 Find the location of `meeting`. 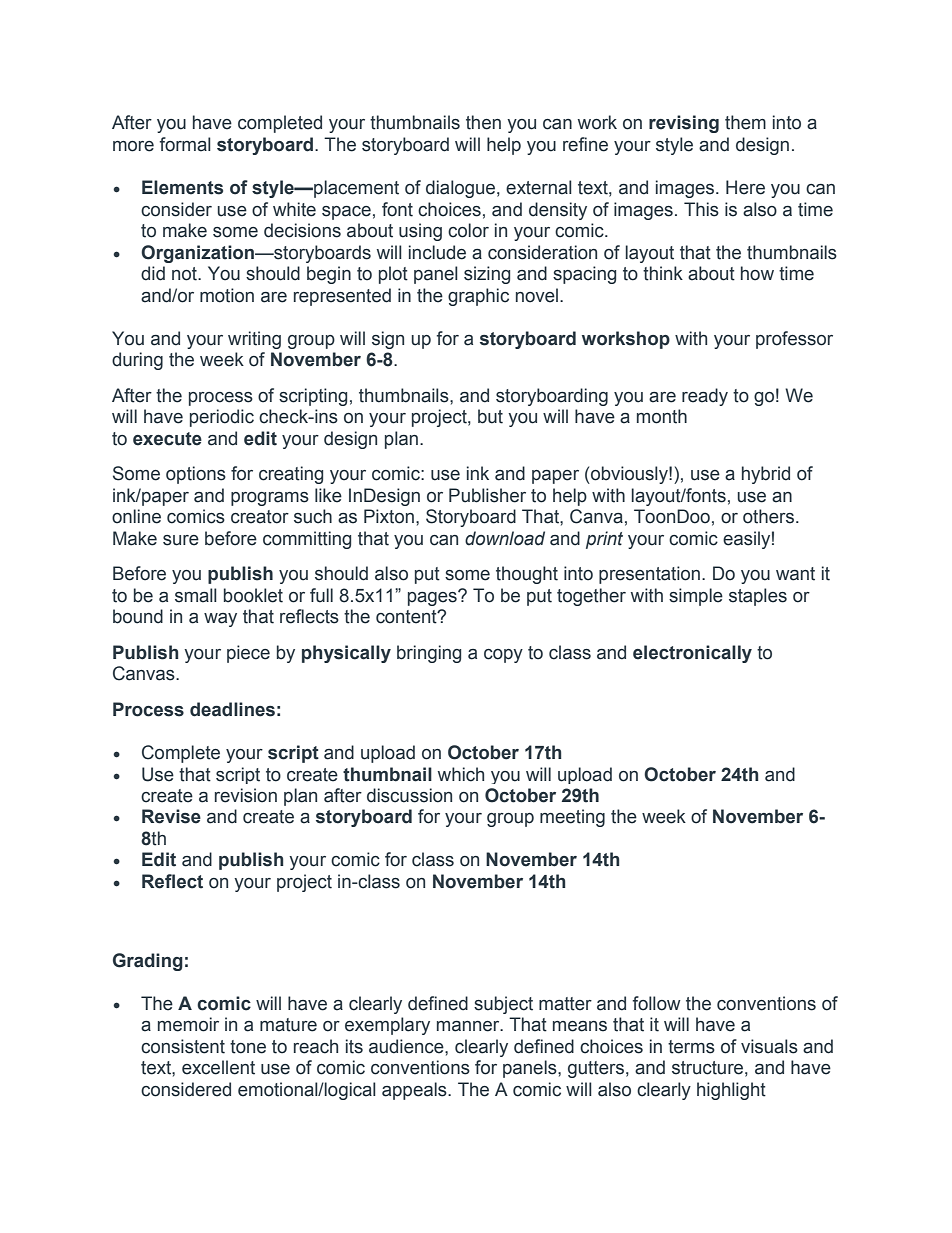

meeting is located at coordinates (572, 818).
